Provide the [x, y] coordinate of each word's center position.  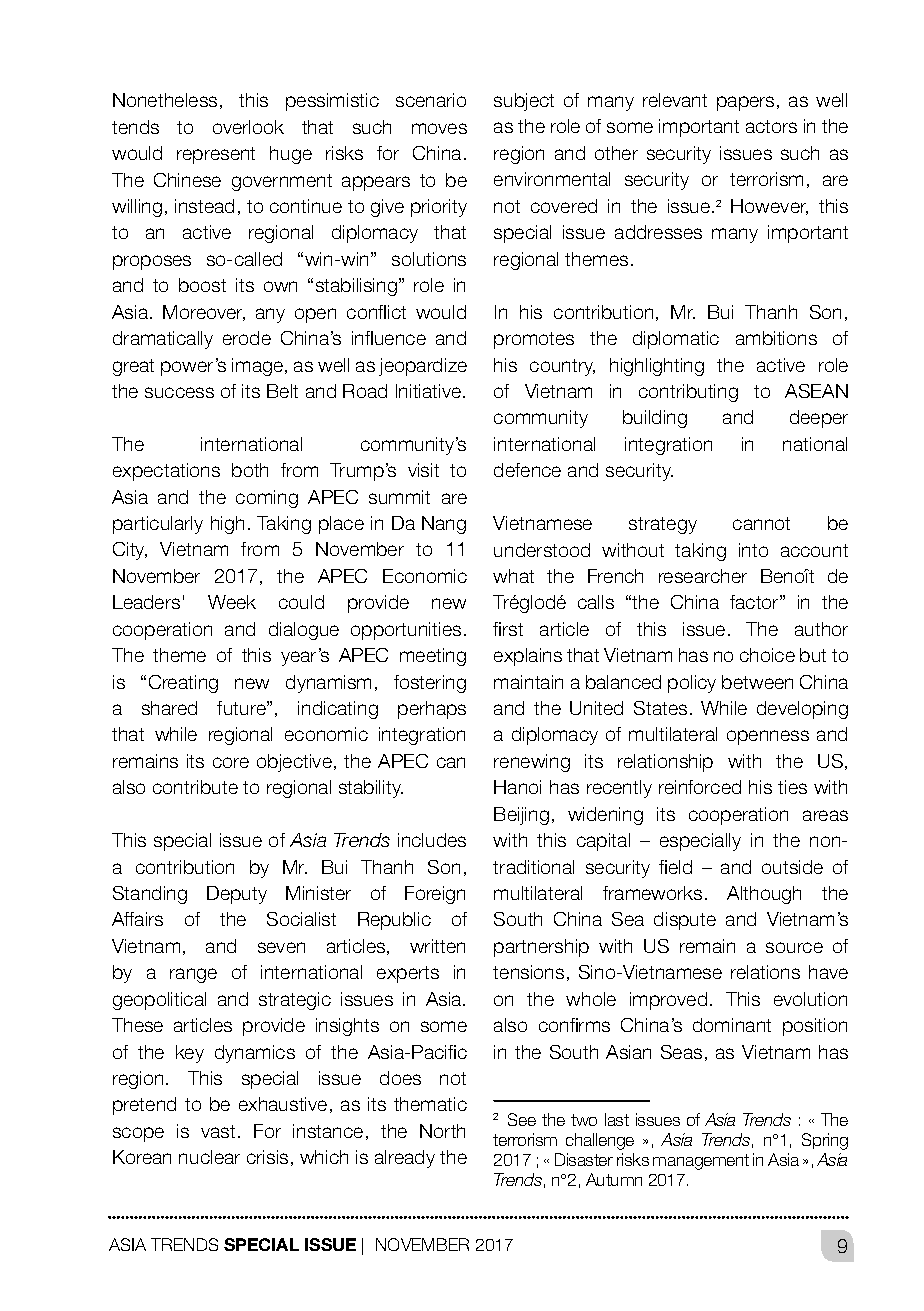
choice [767, 655]
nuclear [209, 1157]
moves [439, 128]
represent [216, 155]
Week [232, 602]
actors [771, 126]
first [508, 629]
